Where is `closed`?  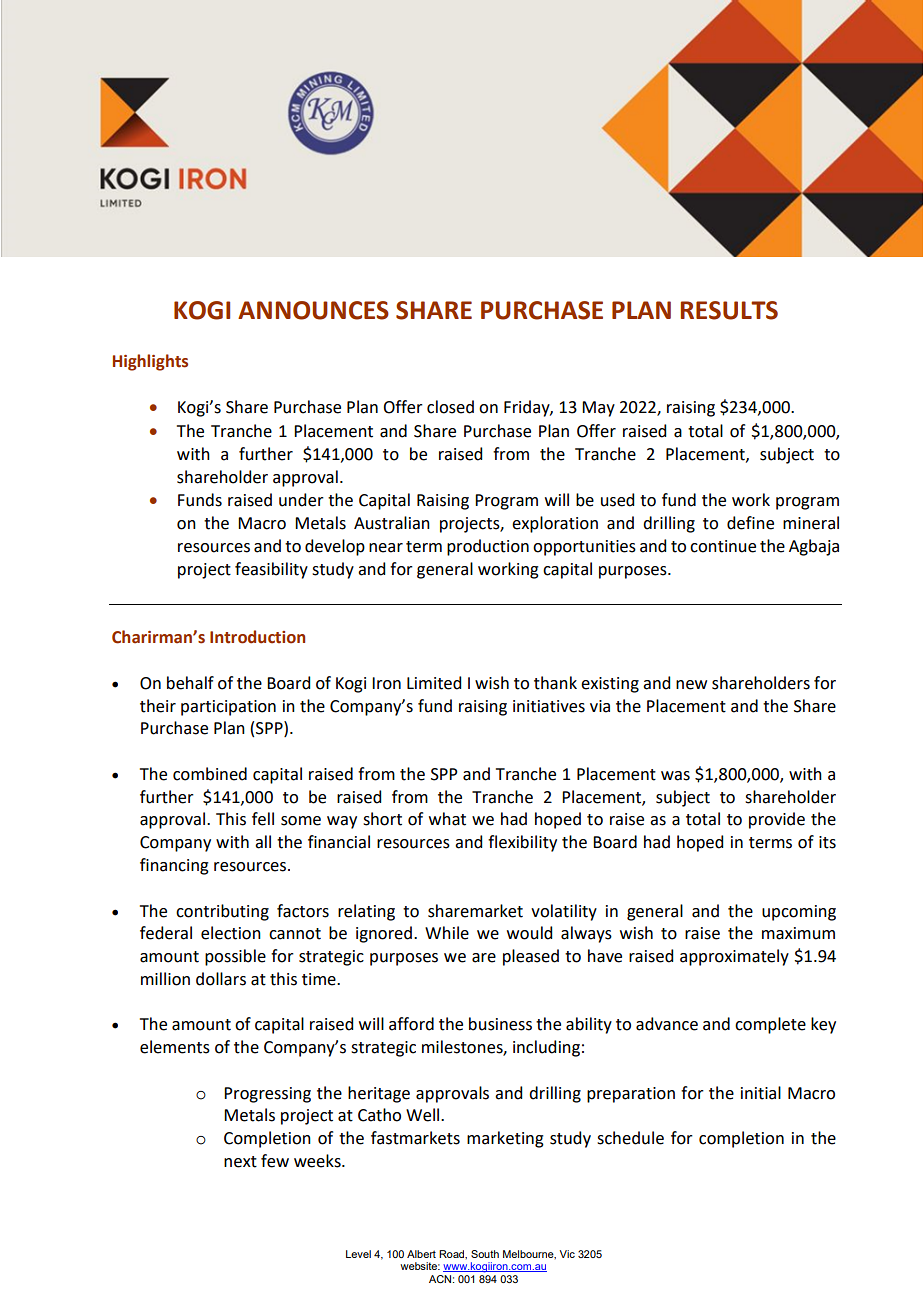 closed is located at coordinates (450, 407).
